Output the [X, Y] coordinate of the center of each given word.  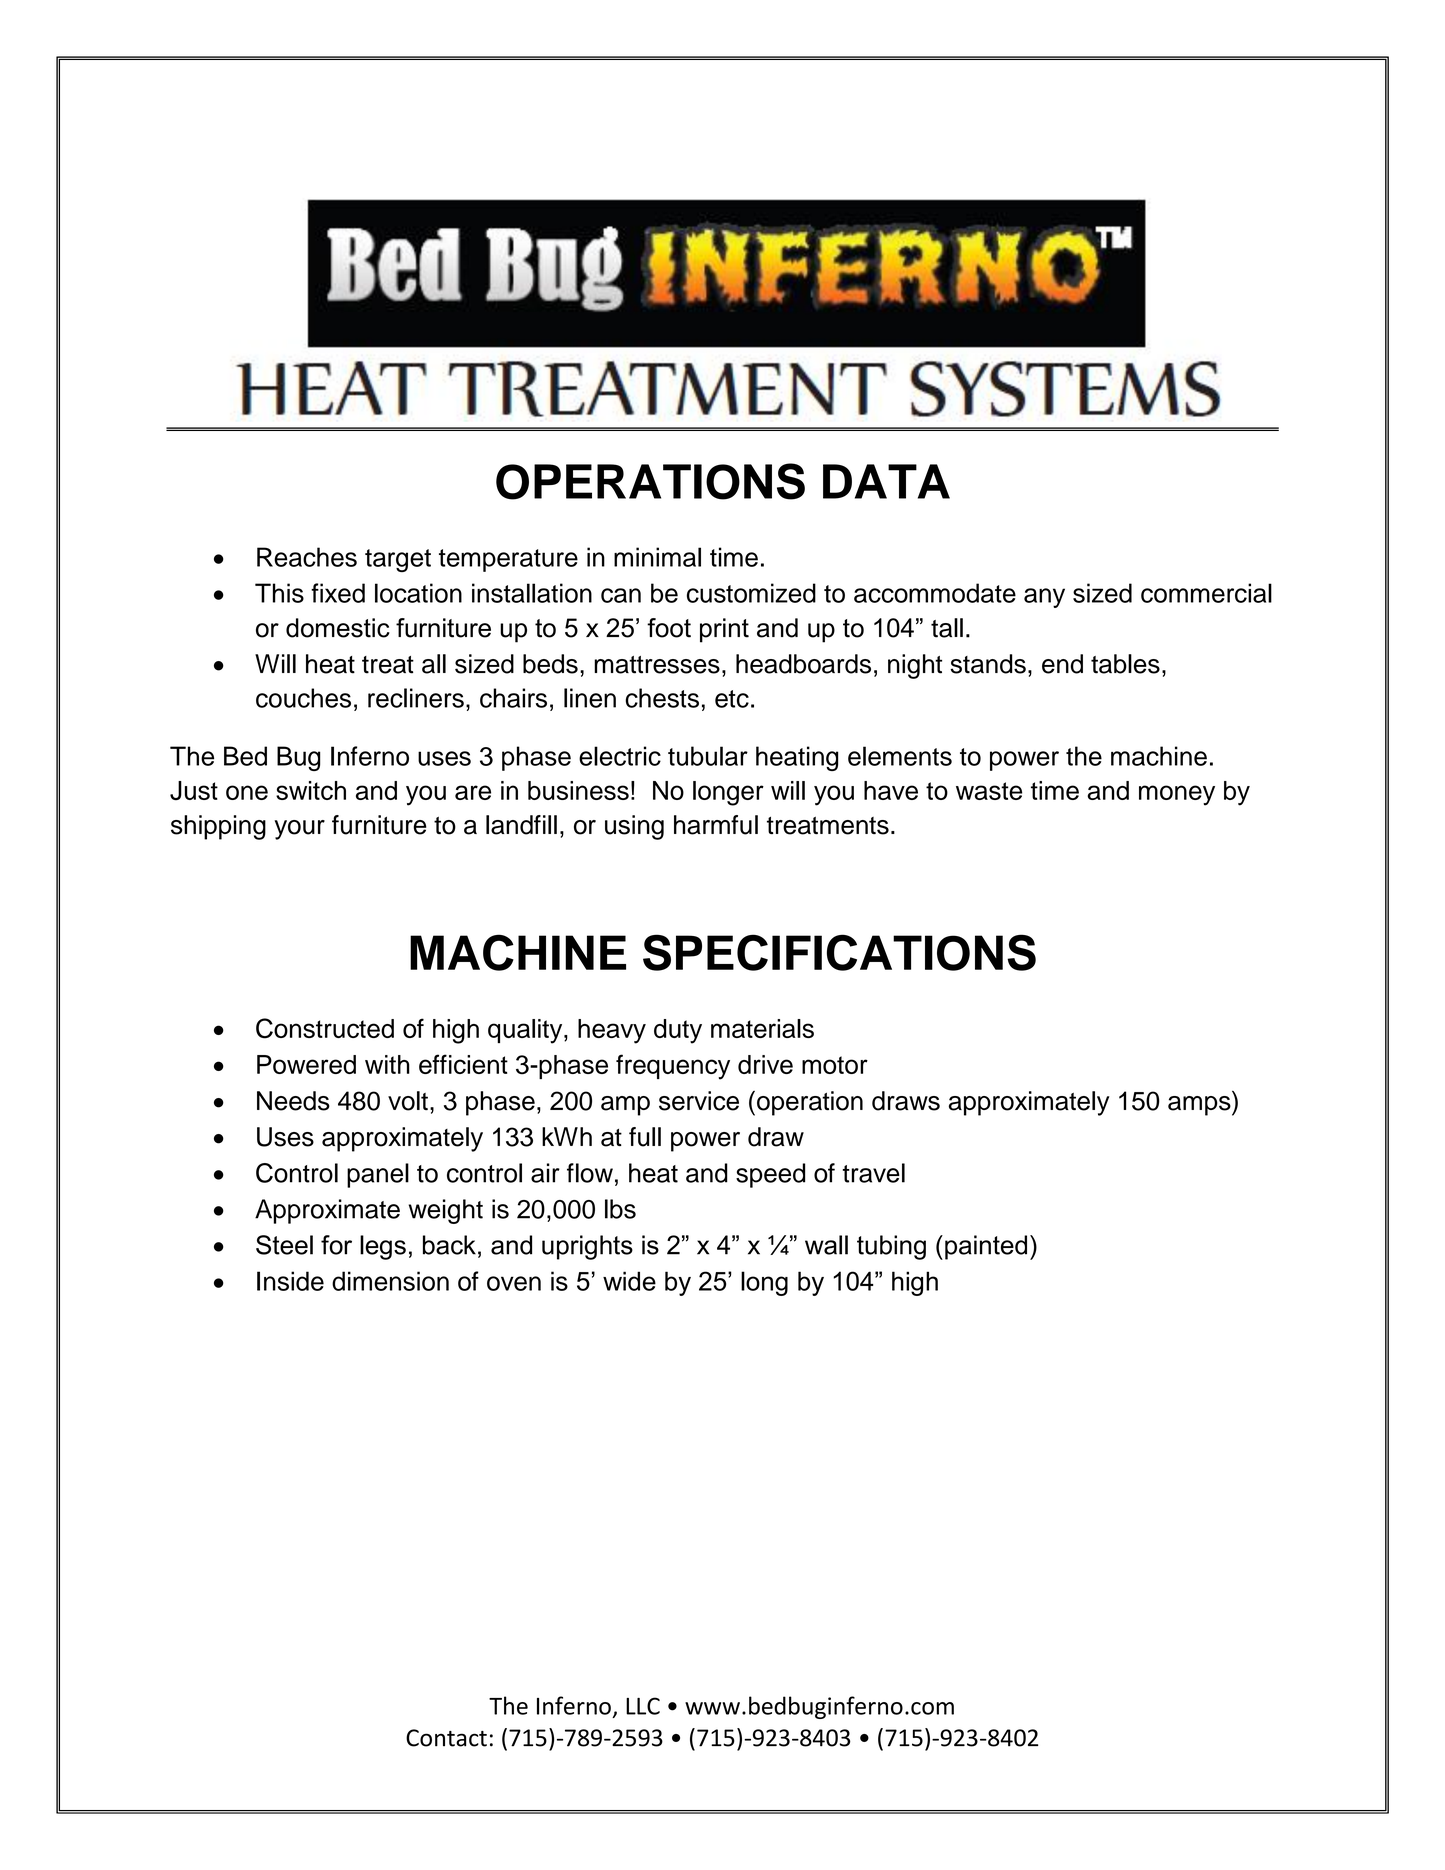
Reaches [307, 557]
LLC [643, 1706]
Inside [290, 1281]
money [1177, 795]
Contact [446, 1738]
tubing [891, 1247]
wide [629, 1281]
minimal [657, 557]
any [1044, 598]
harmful [716, 825]
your [299, 830]
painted [986, 1247]
